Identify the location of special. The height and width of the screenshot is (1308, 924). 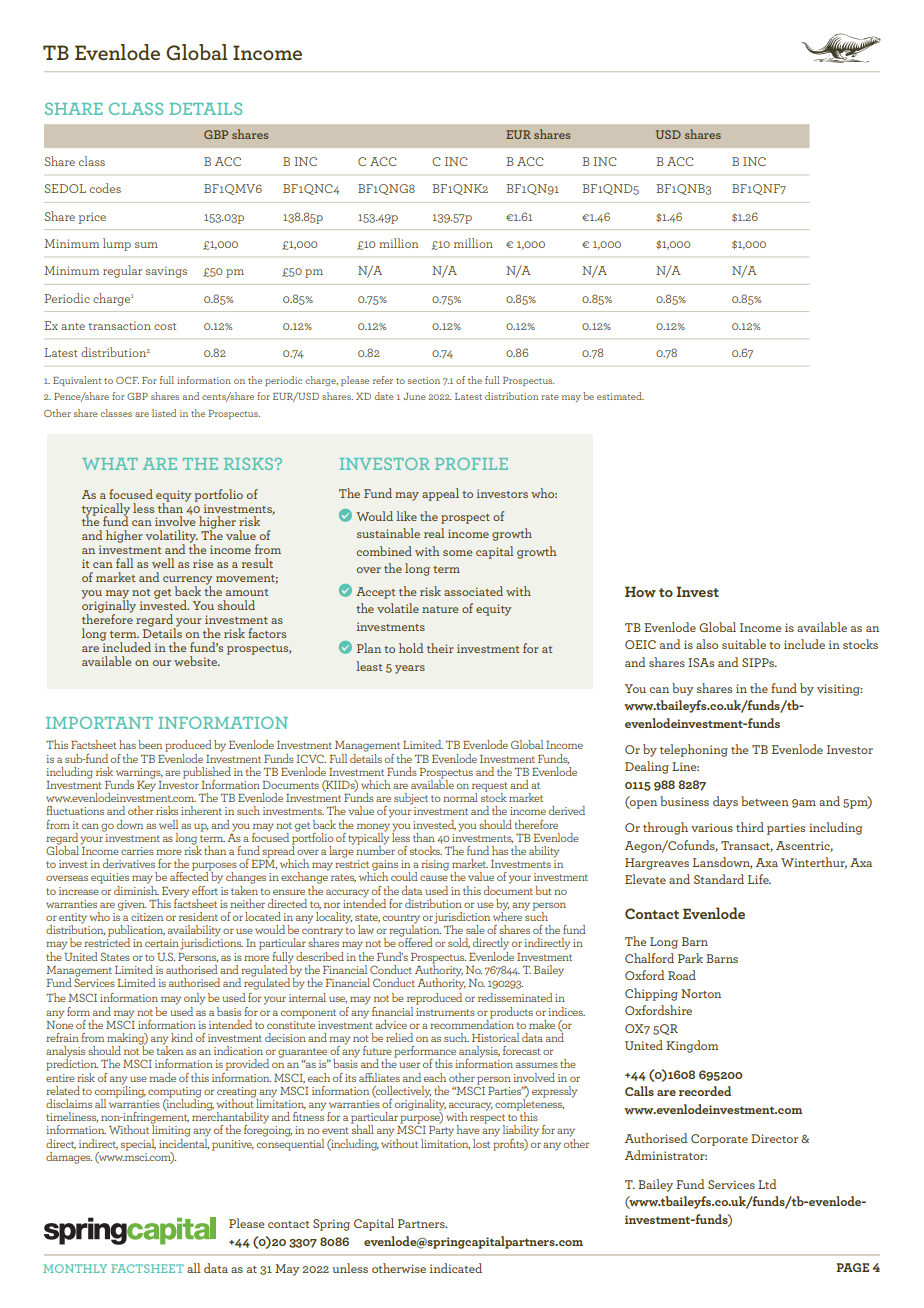
(138, 1145).
